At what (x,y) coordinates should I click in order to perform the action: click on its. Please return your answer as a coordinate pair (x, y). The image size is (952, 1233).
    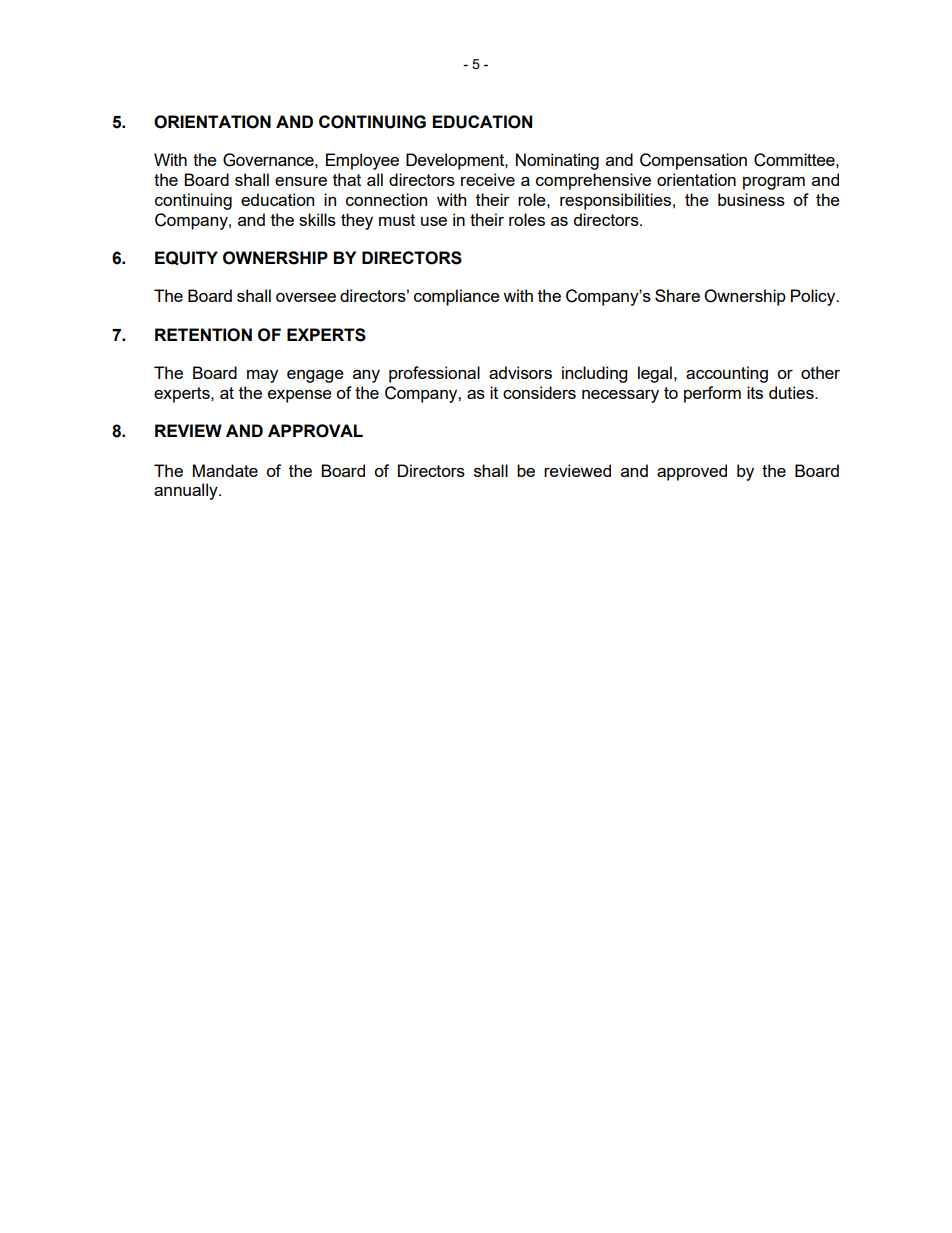
    Looking at the image, I should click on (755, 392).
